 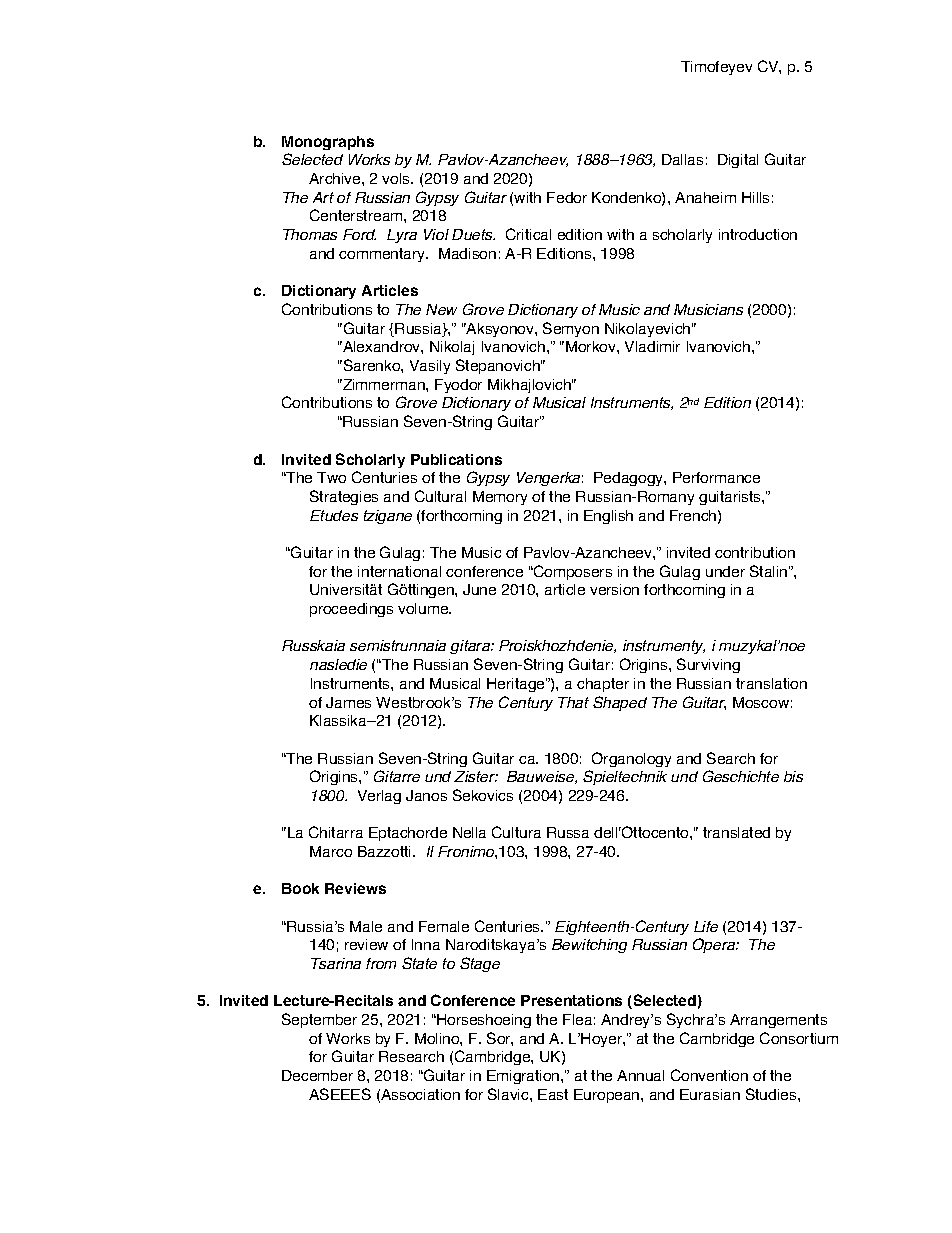 What do you see at coordinates (589, 946) in the page?
I see `Bewitching` at bounding box center [589, 946].
